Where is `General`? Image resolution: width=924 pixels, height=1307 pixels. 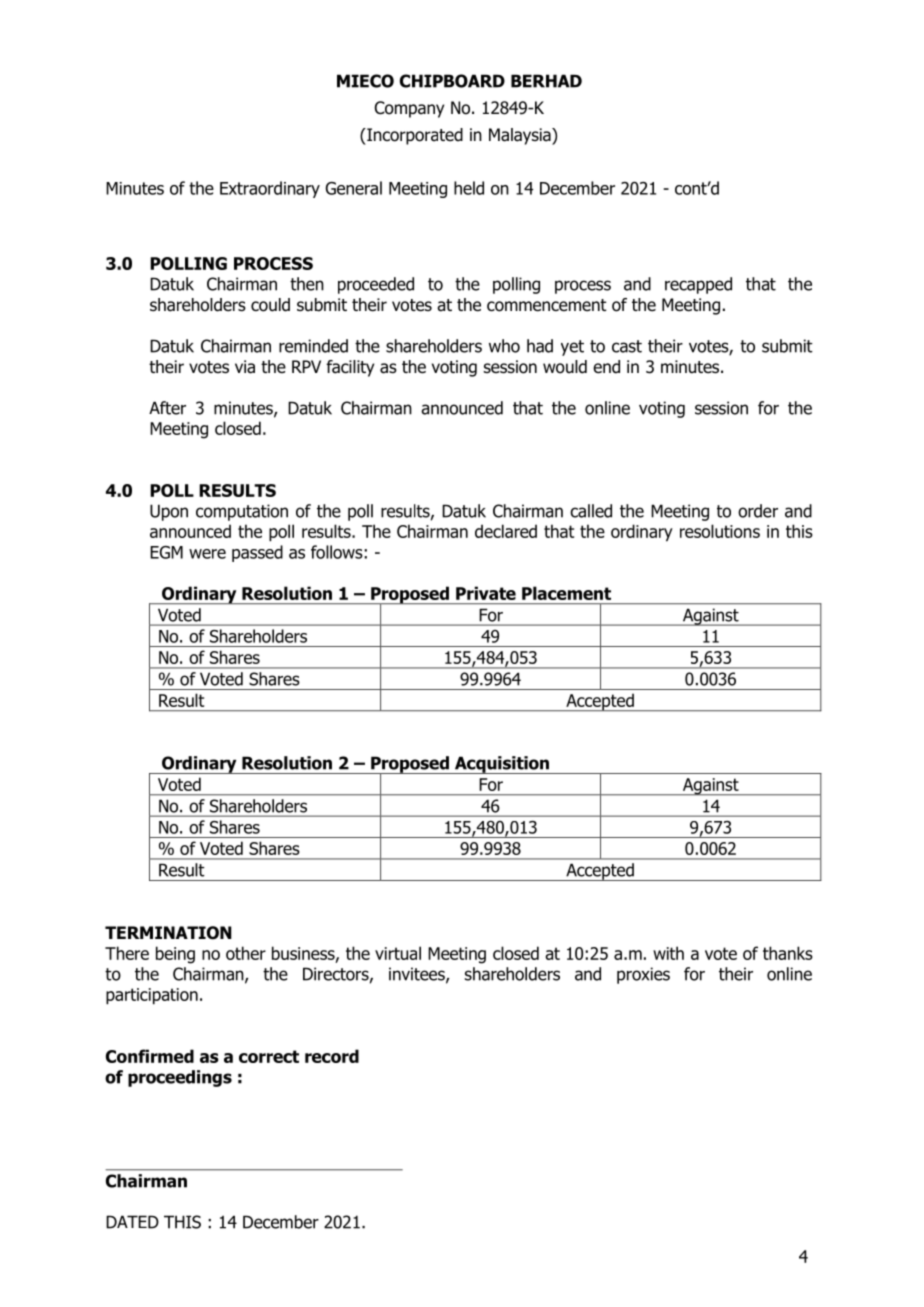
General is located at coordinates (354, 188).
